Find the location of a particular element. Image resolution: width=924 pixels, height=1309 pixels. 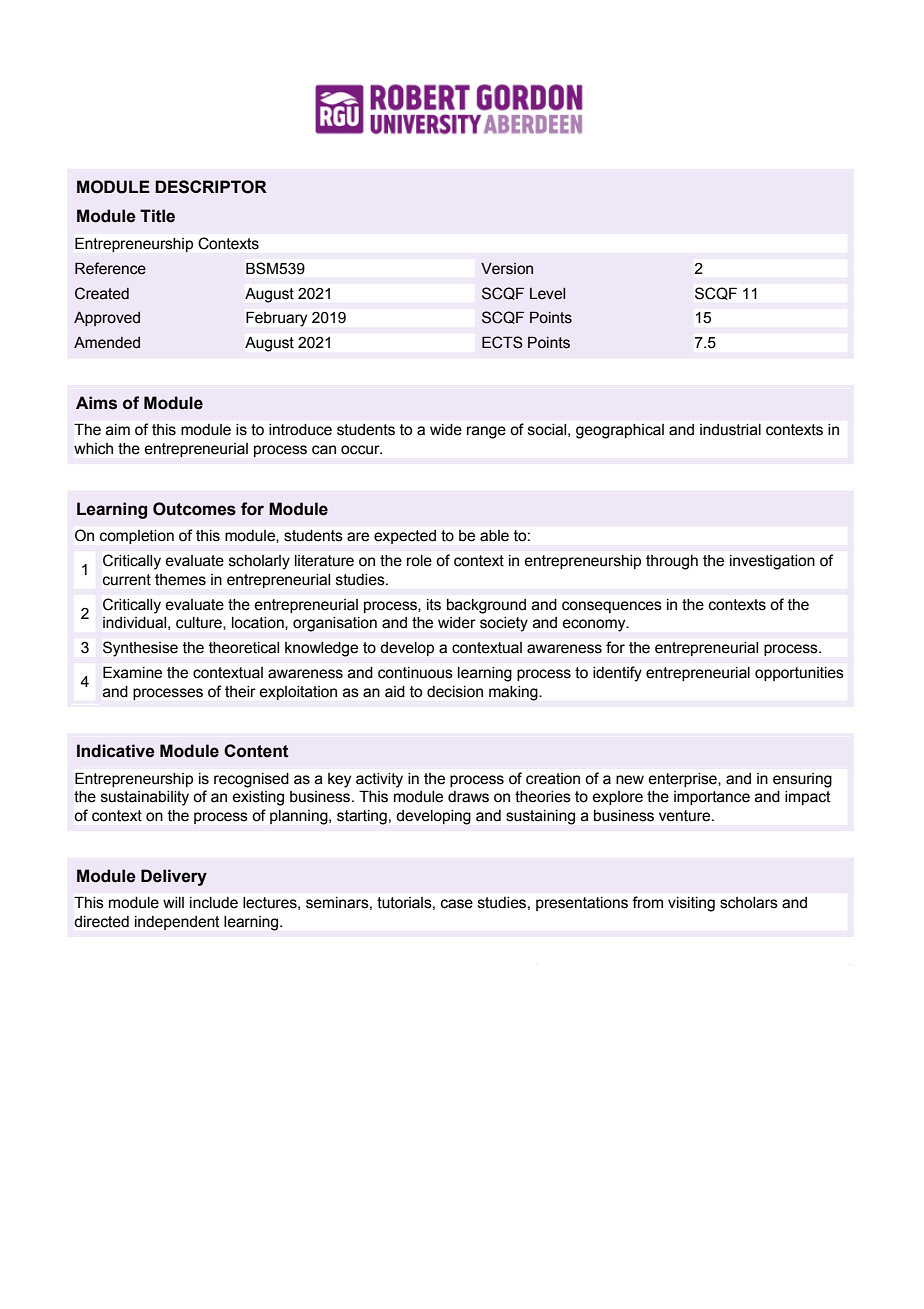

will is located at coordinates (173, 902).
